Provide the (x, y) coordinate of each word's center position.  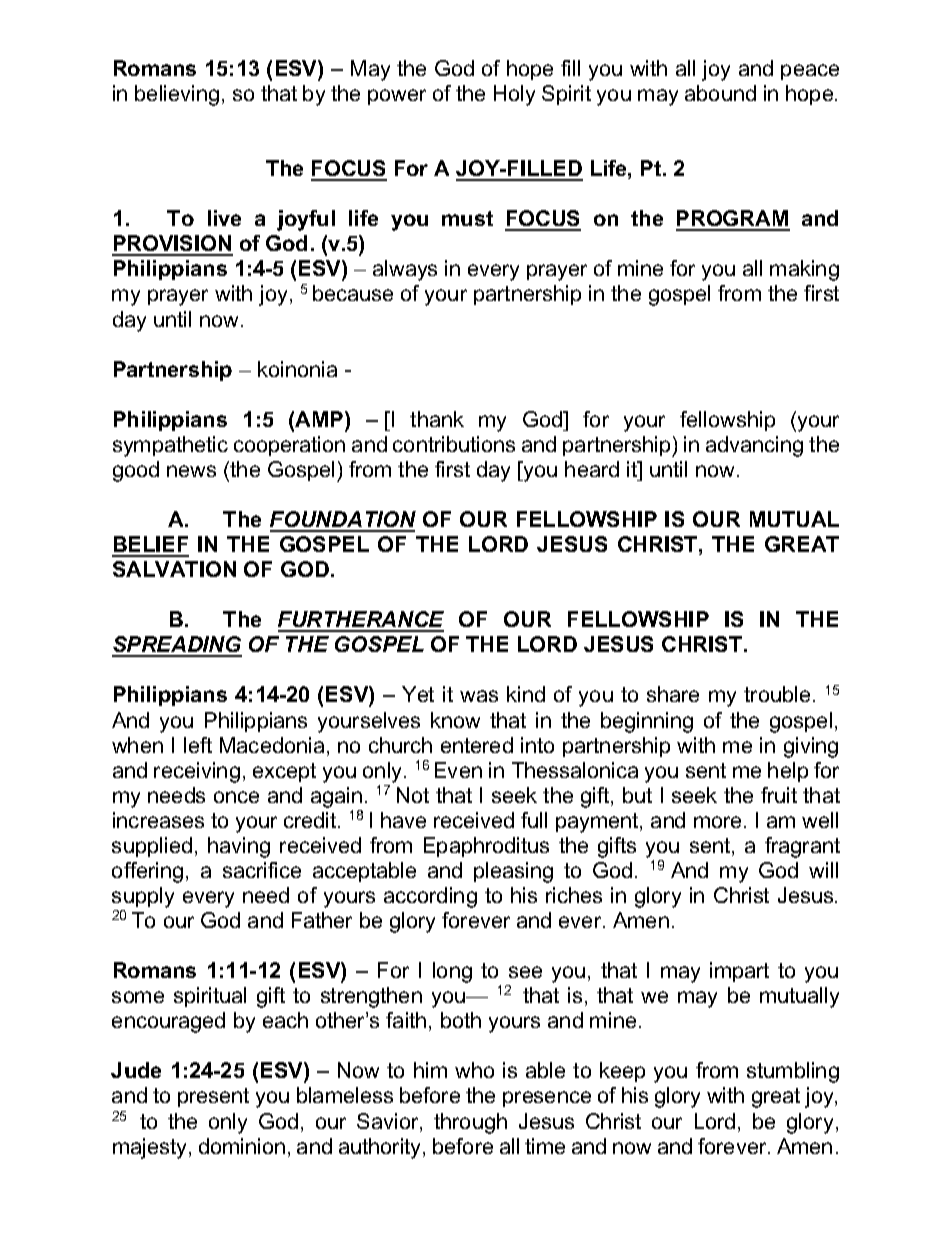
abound (720, 93)
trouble (777, 694)
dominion (242, 1146)
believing (177, 95)
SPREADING (177, 646)
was (479, 696)
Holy (514, 95)
